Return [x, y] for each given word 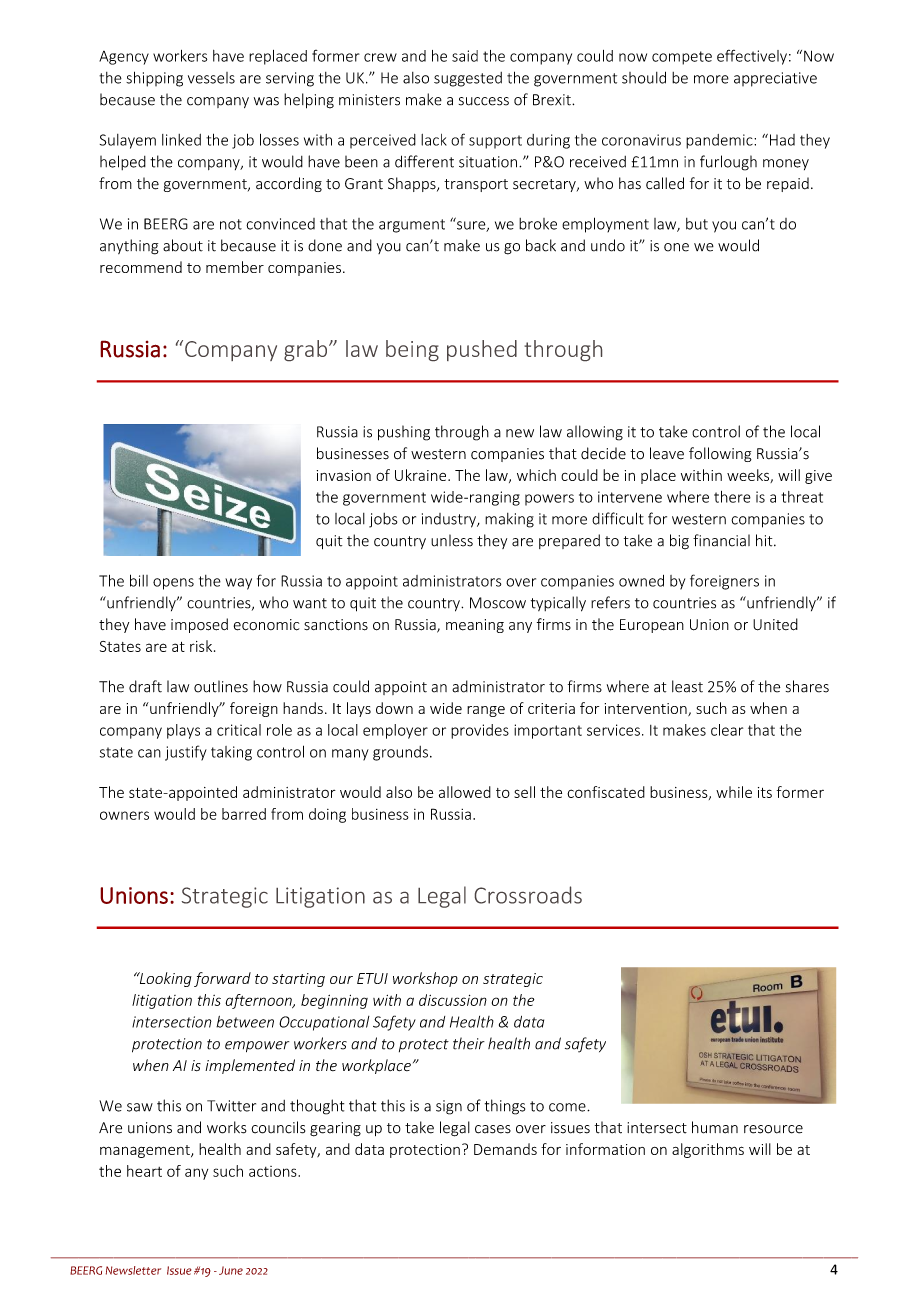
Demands [505, 1149]
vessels [211, 78]
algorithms [708, 1150]
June [231, 1270]
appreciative [775, 79]
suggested [468, 79]
